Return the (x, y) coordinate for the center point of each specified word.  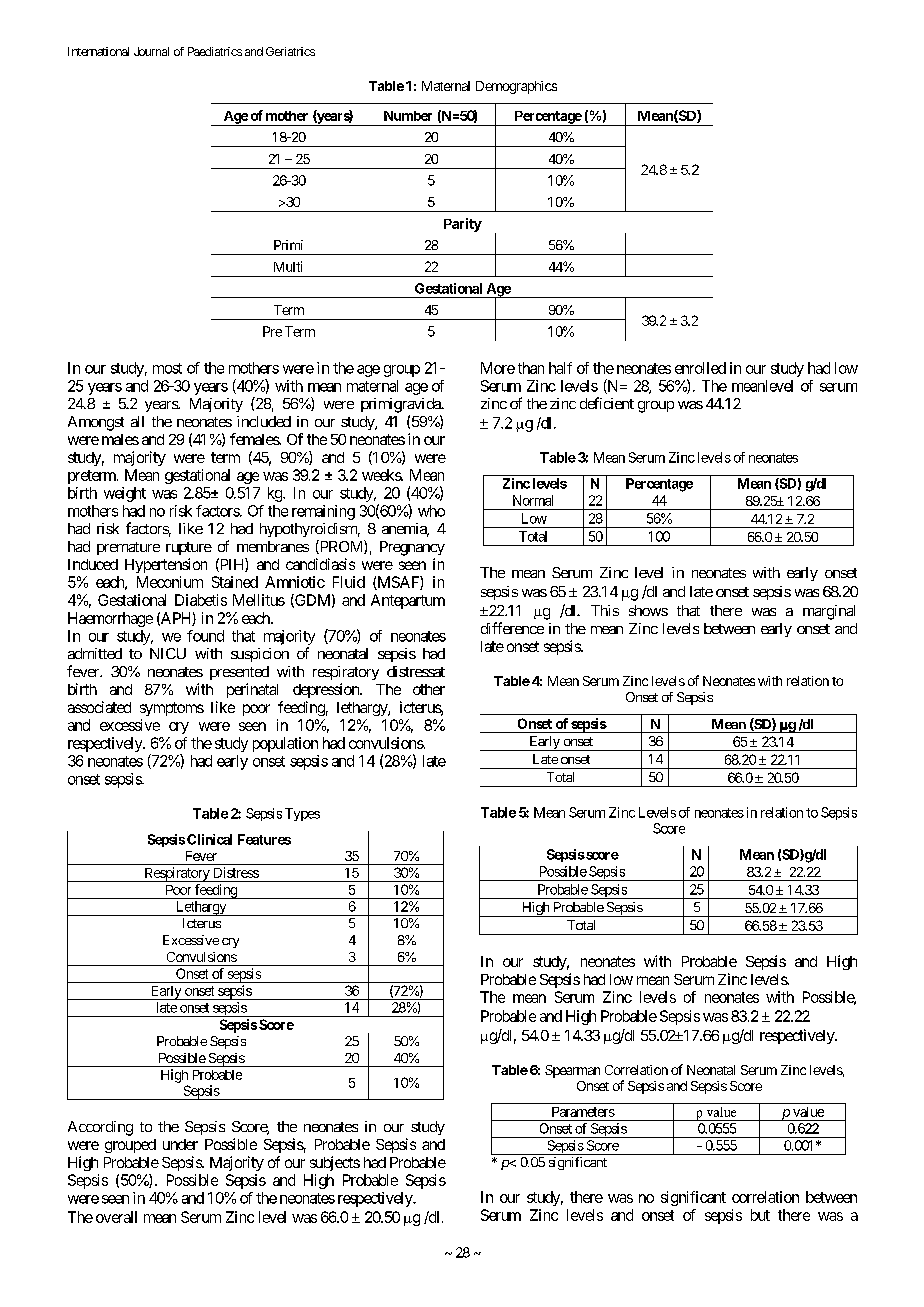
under (180, 1144)
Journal (151, 51)
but (760, 1215)
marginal (829, 612)
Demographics (516, 87)
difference (512, 628)
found (205, 636)
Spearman (572, 1071)
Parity (463, 225)
